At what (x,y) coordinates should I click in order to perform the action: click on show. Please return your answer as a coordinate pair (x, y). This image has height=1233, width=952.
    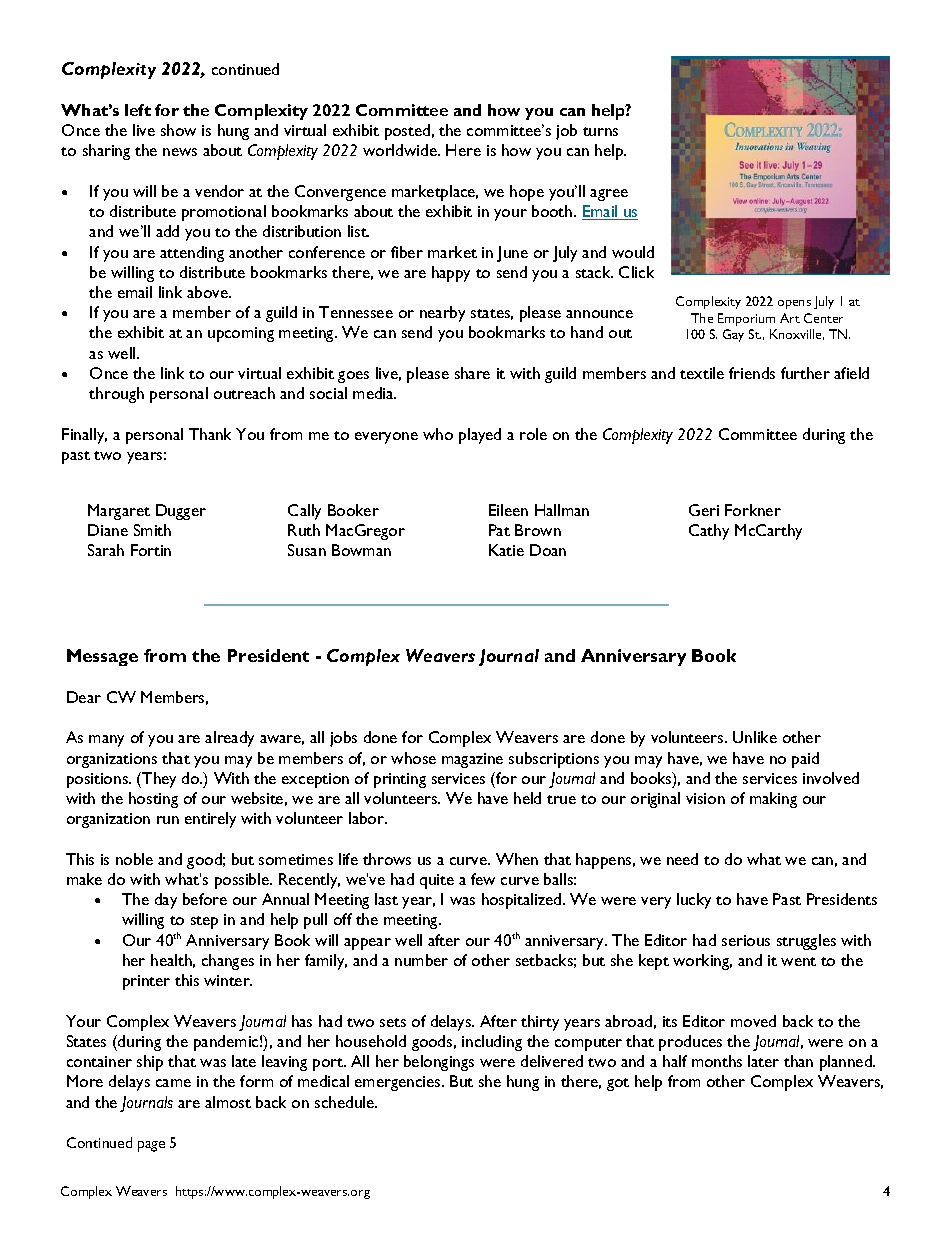
    Looking at the image, I should click on (178, 130).
